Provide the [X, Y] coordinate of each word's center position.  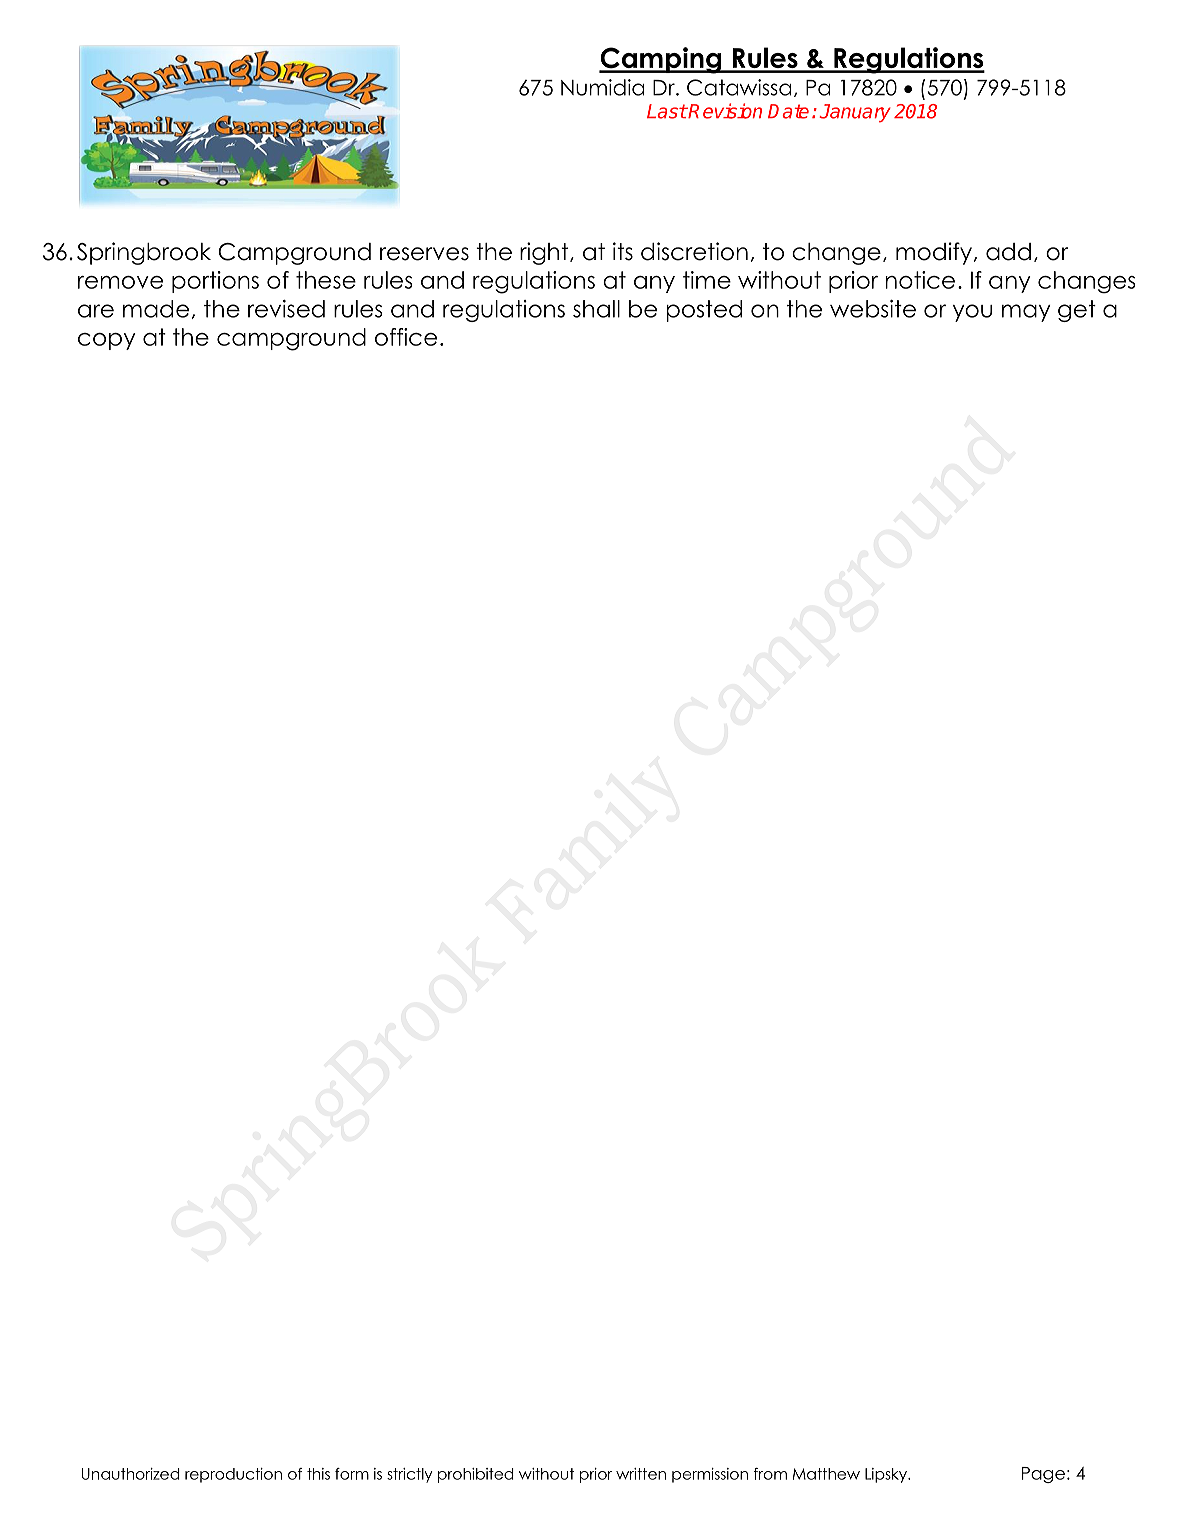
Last [667, 111]
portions [215, 282]
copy [107, 341]
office [406, 337]
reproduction [233, 1475]
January [855, 113]
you [972, 313]
